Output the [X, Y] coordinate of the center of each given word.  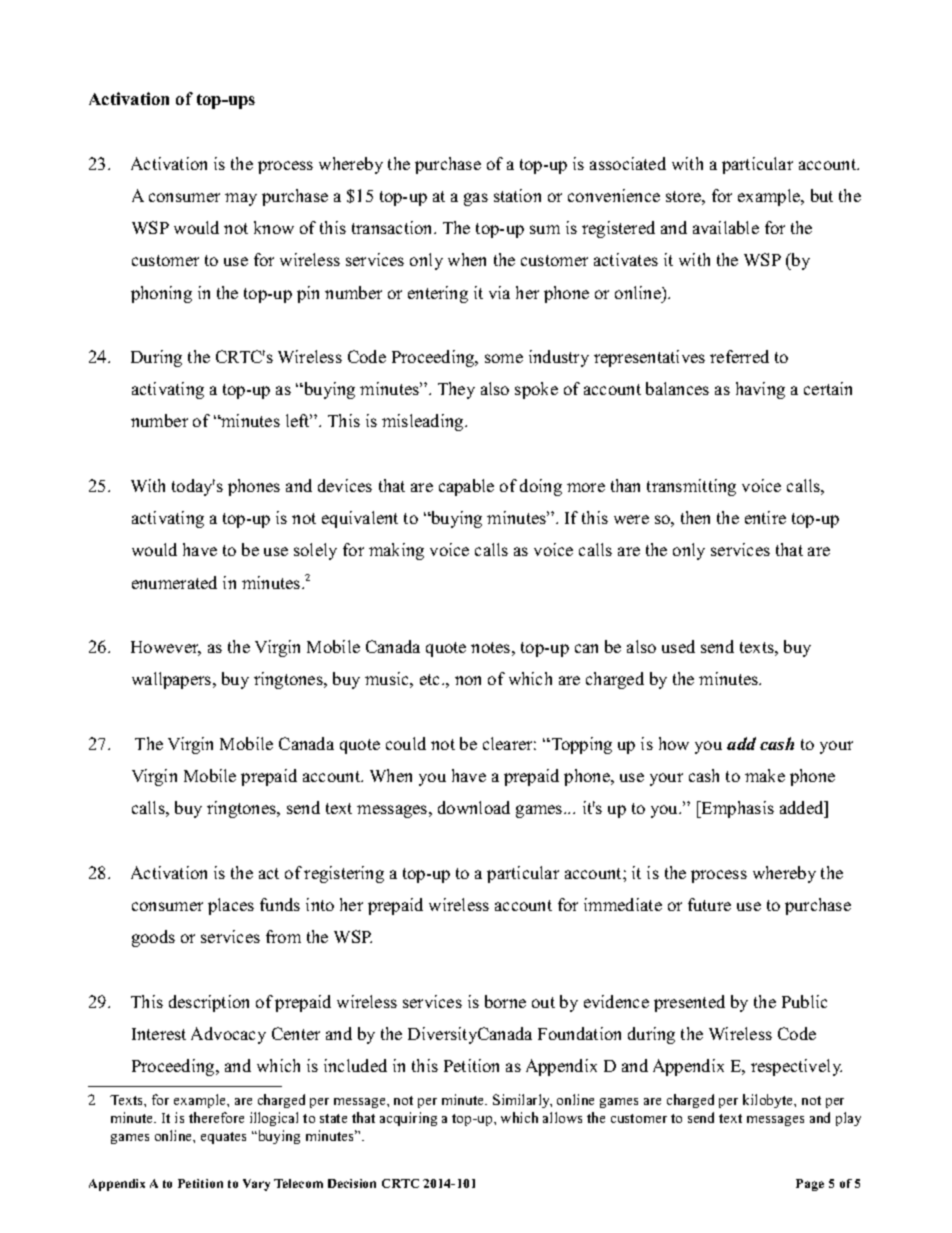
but [822, 195]
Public [804, 1001]
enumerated [174, 582]
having [760, 390]
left [299, 420]
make [765, 775]
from [283, 936]
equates [223, 1138]
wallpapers [173, 680]
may [241, 199]
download [474, 807]
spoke [536, 390]
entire [765, 517]
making [396, 551]
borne [505, 1001]
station [517, 195]
